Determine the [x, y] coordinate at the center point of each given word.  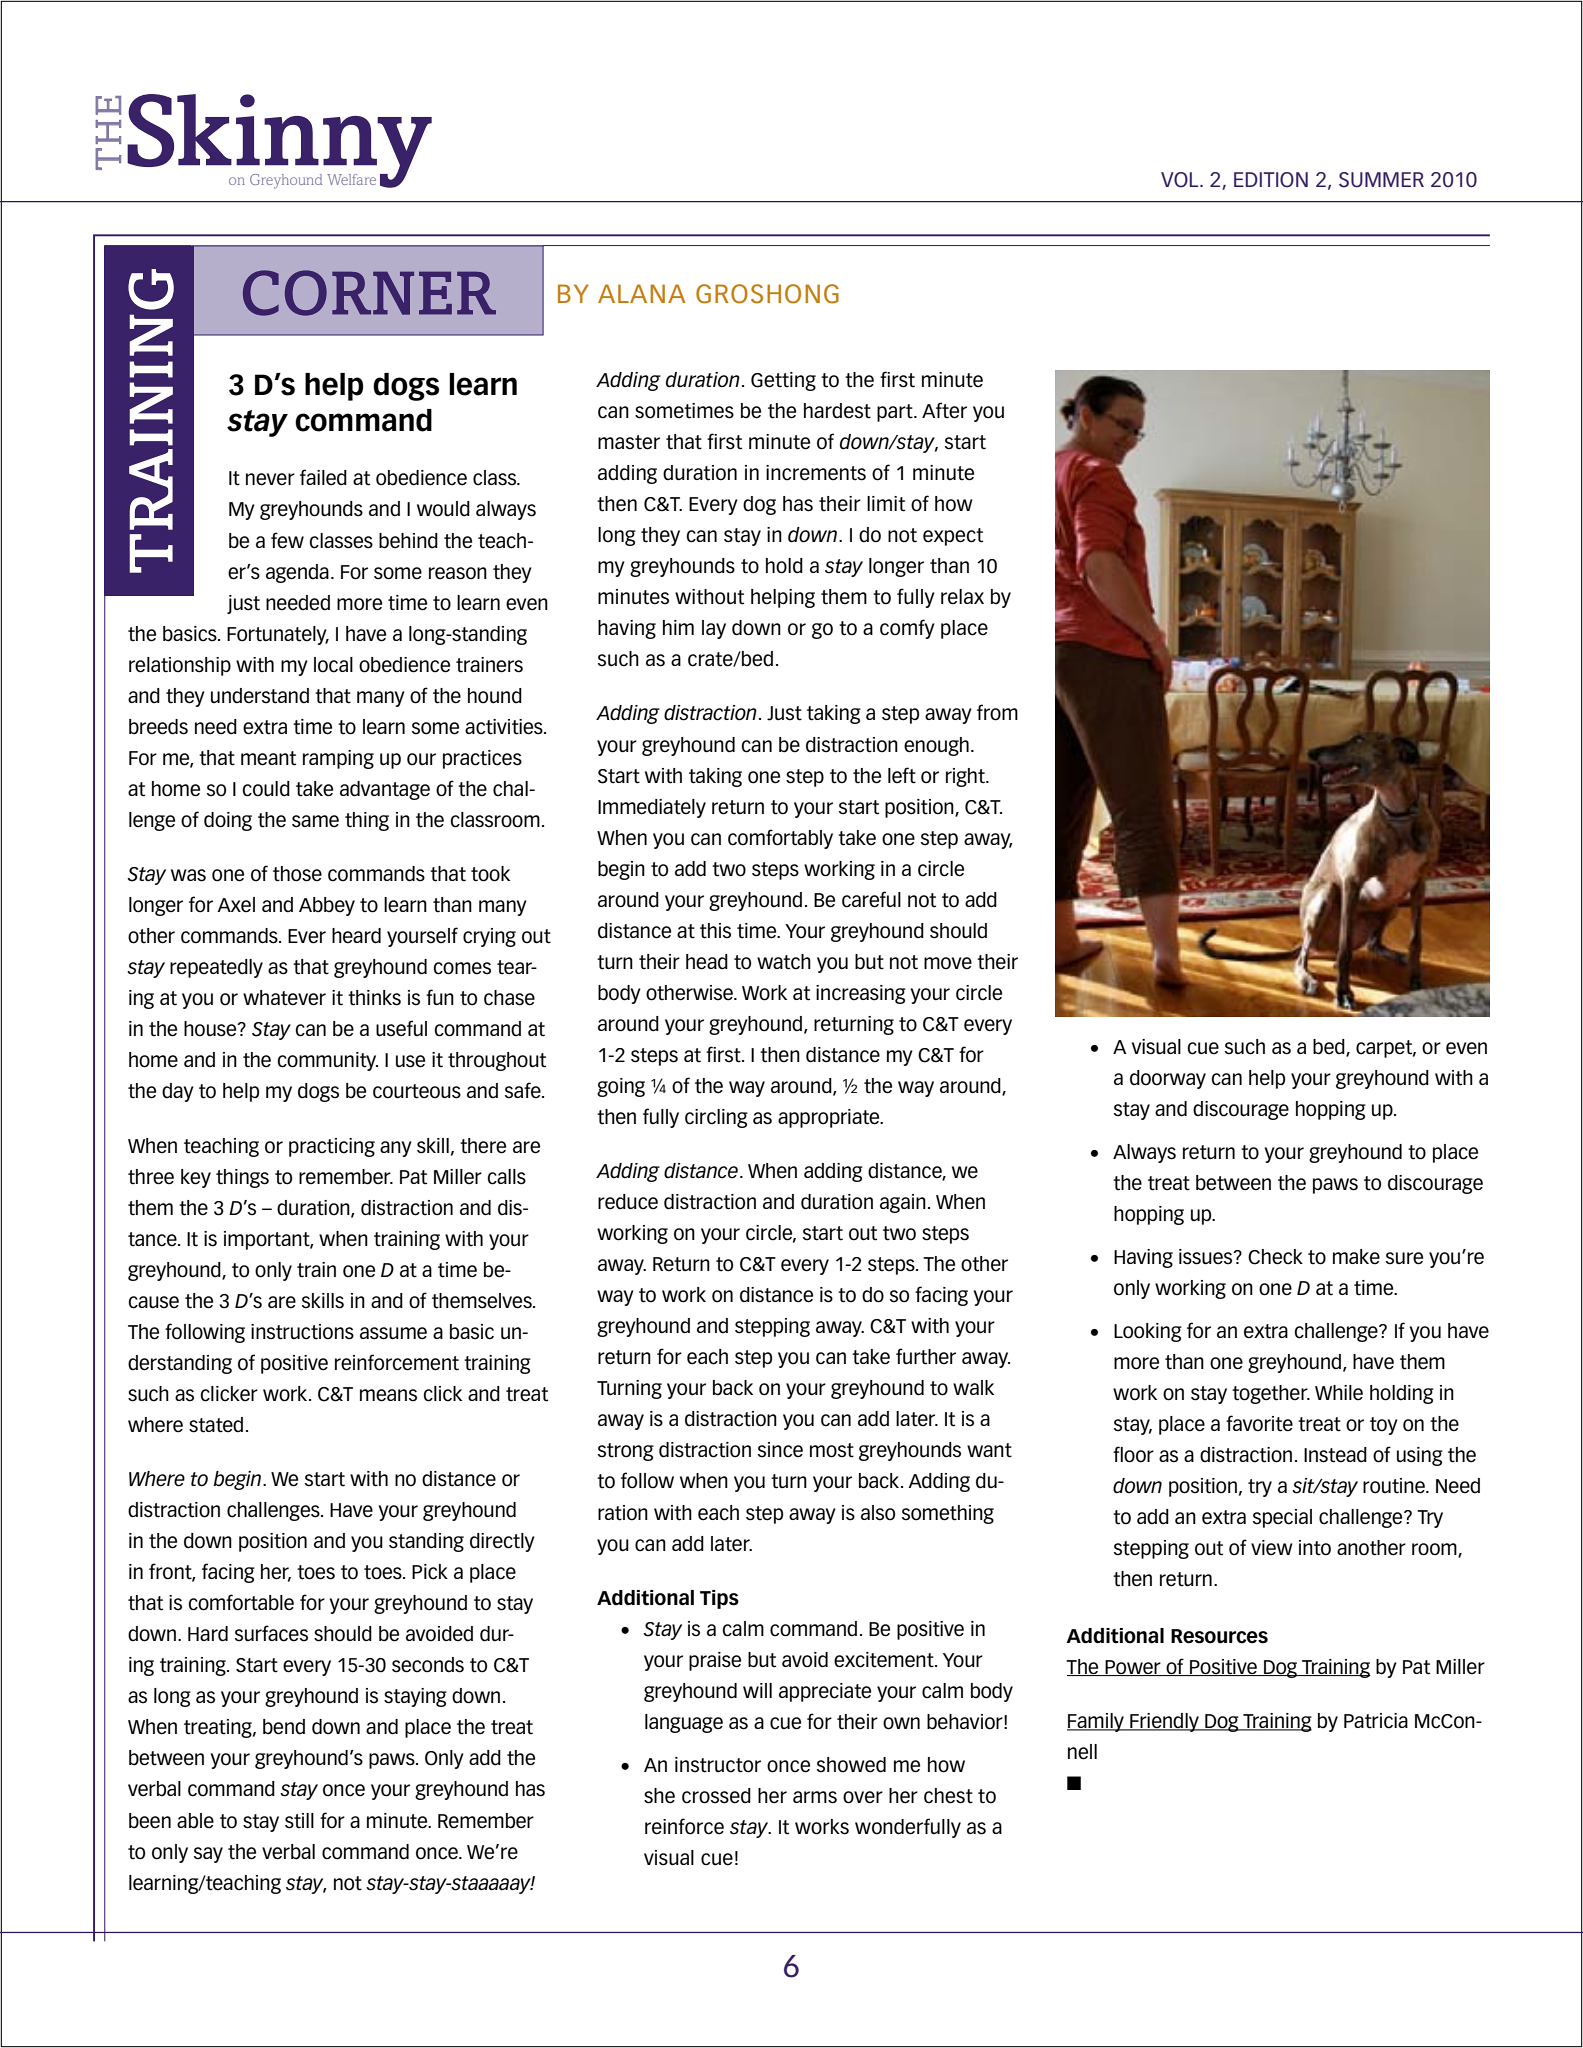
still [299, 1821]
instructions [302, 1332]
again [903, 1203]
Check [1275, 1257]
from [997, 712]
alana [642, 293]
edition [1271, 180]
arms [815, 1797]
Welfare [351, 179]
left [902, 775]
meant [268, 758]
